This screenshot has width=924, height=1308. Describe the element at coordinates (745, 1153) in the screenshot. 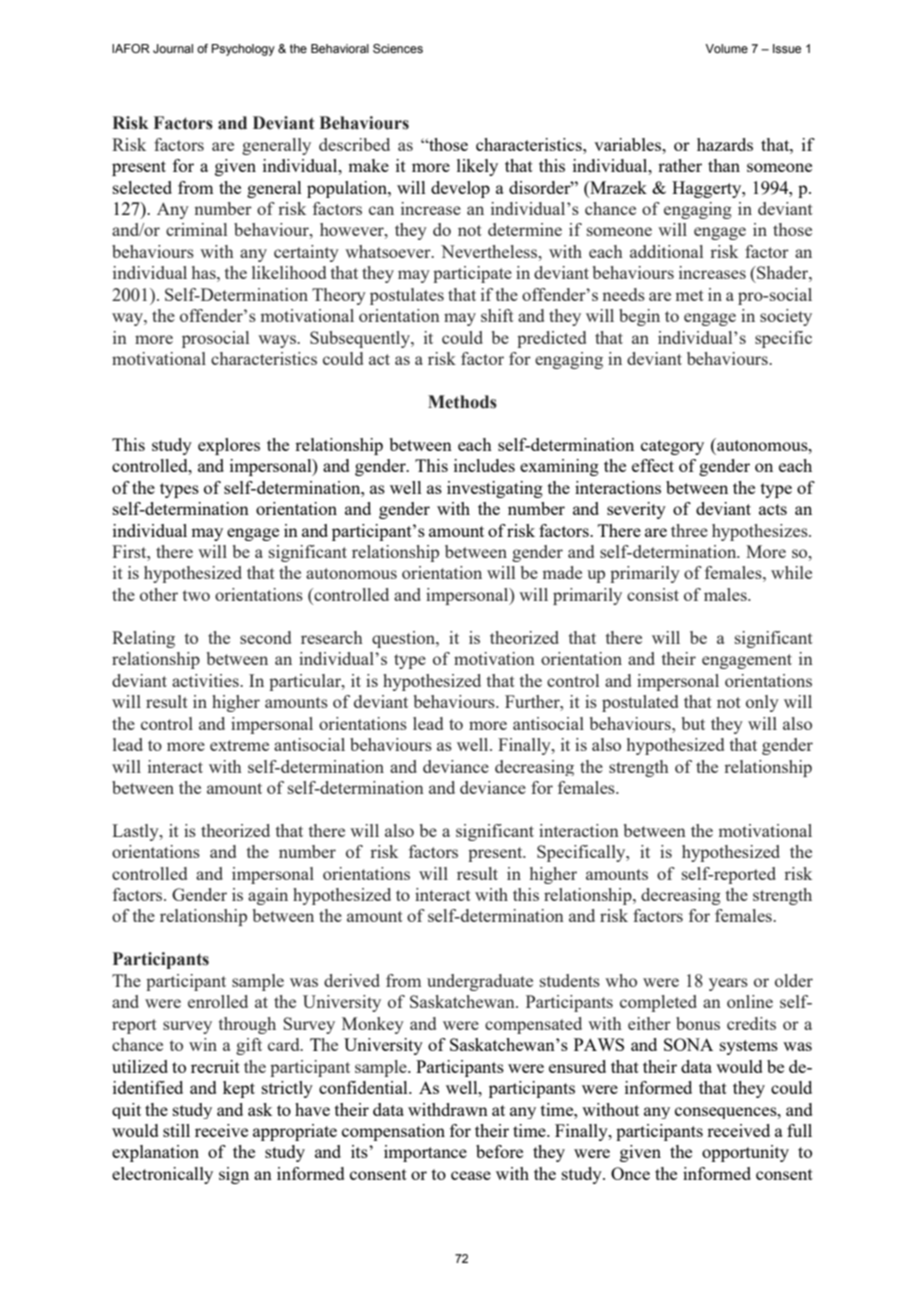

I see `opportunity` at that location.
